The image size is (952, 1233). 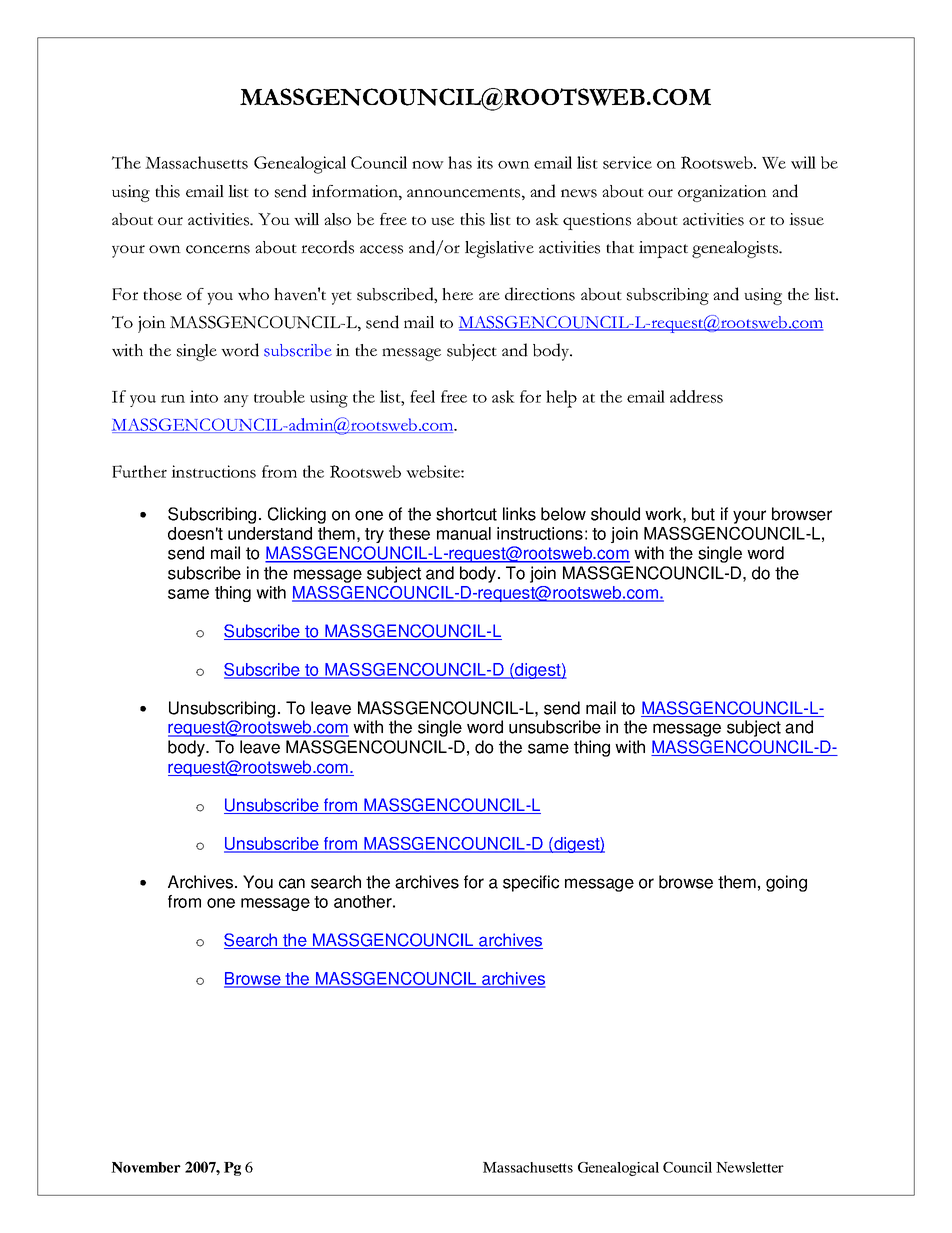 I want to click on November, so click(x=146, y=1167).
